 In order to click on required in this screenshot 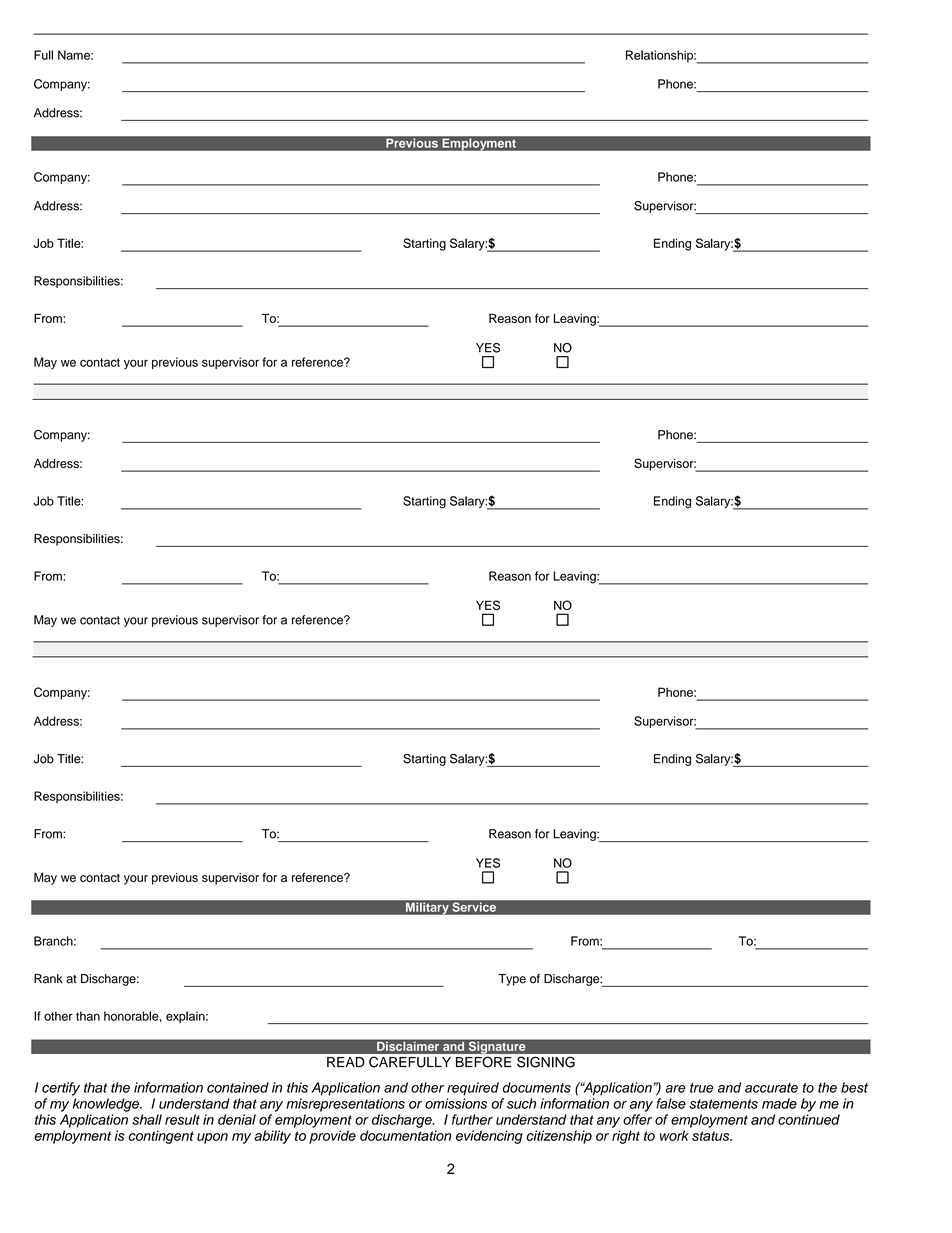, I will do `click(473, 1089)`.
